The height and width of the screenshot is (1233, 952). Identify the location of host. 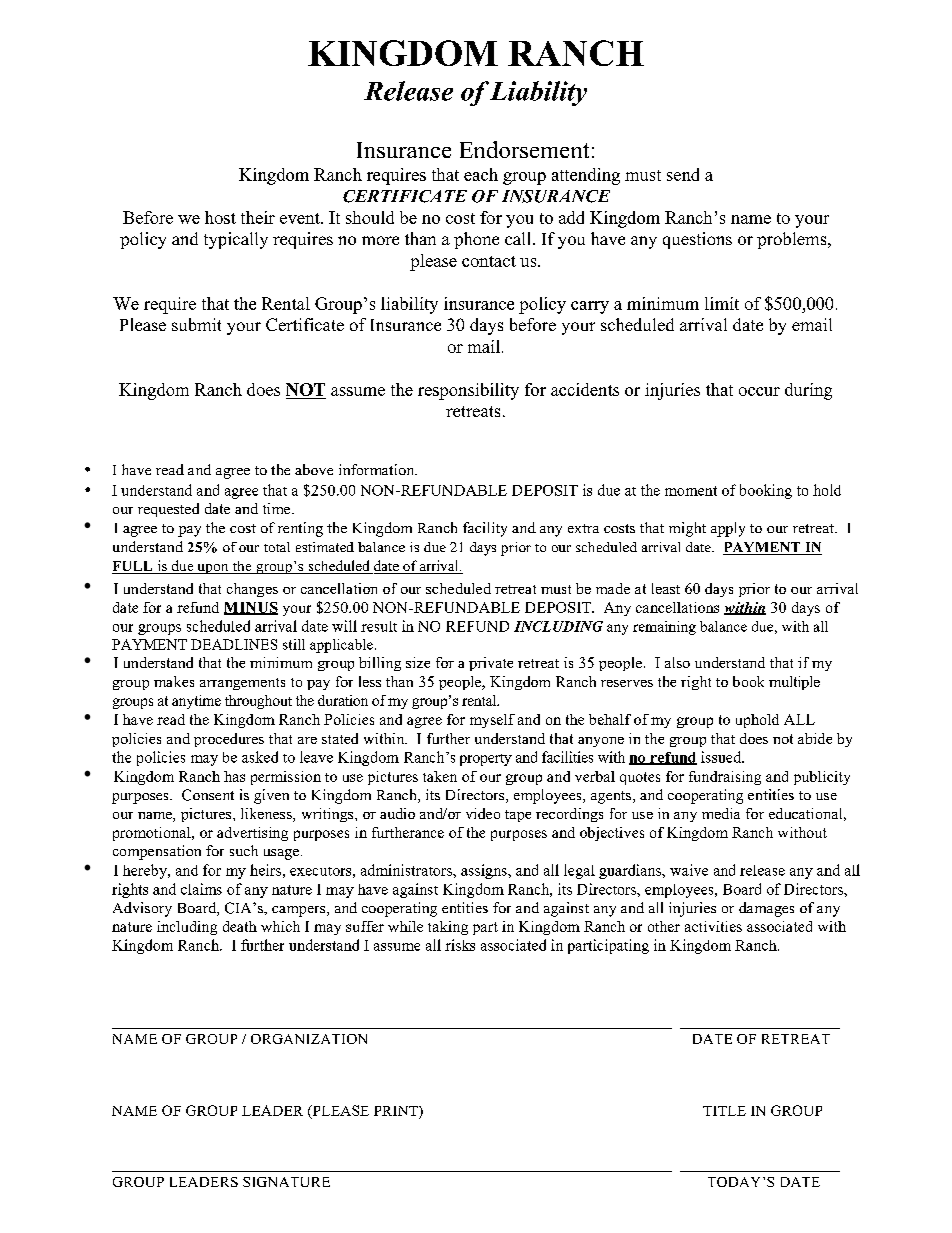
(220, 217).
